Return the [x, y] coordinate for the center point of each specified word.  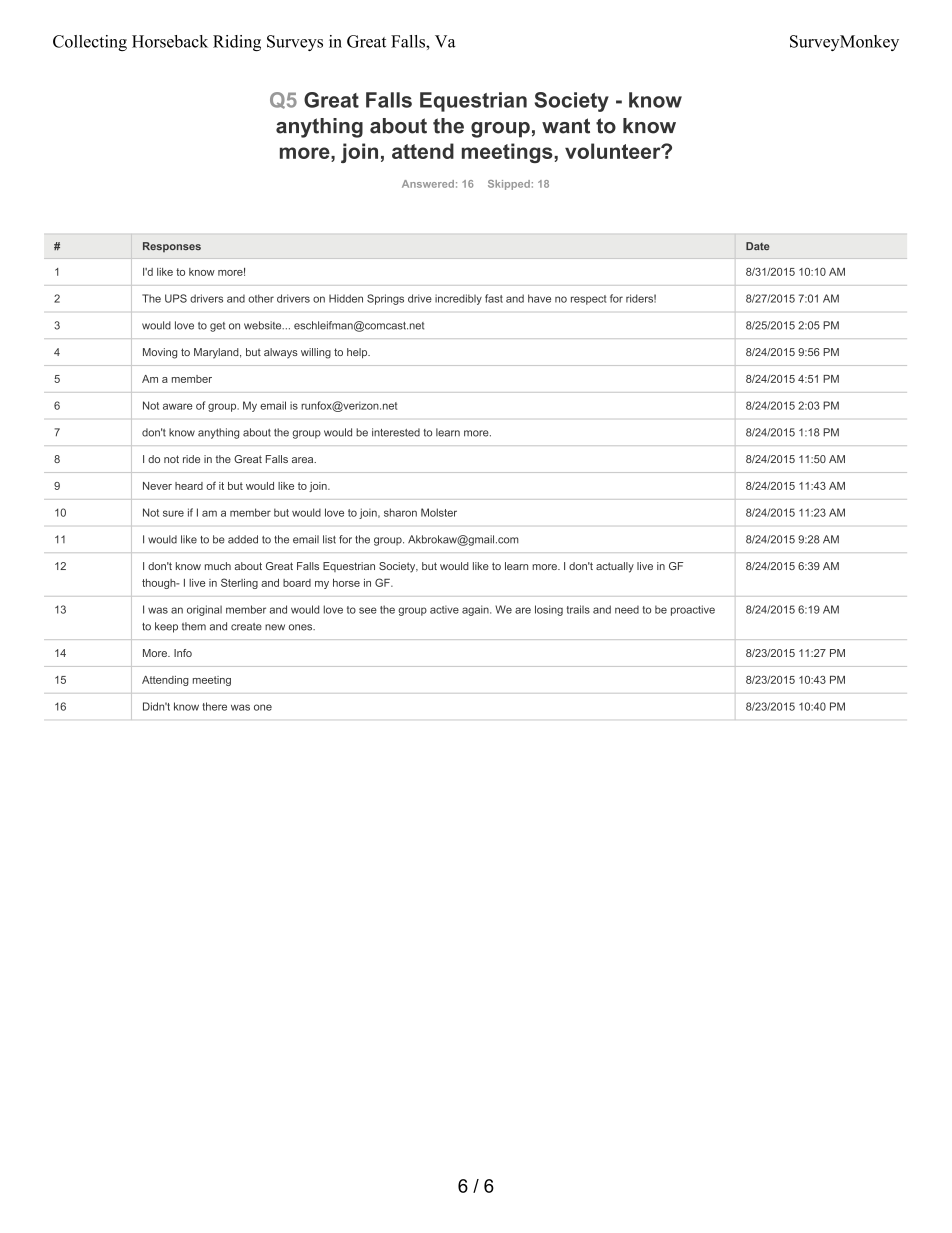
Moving [160, 353]
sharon [400, 512]
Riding [237, 43]
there [214, 706]
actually [615, 567]
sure [173, 513]
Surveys [295, 43]
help [358, 353]
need [627, 609]
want [566, 126]
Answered [428, 184]
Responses [172, 247]
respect [589, 300]
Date [758, 246]
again [476, 610]
